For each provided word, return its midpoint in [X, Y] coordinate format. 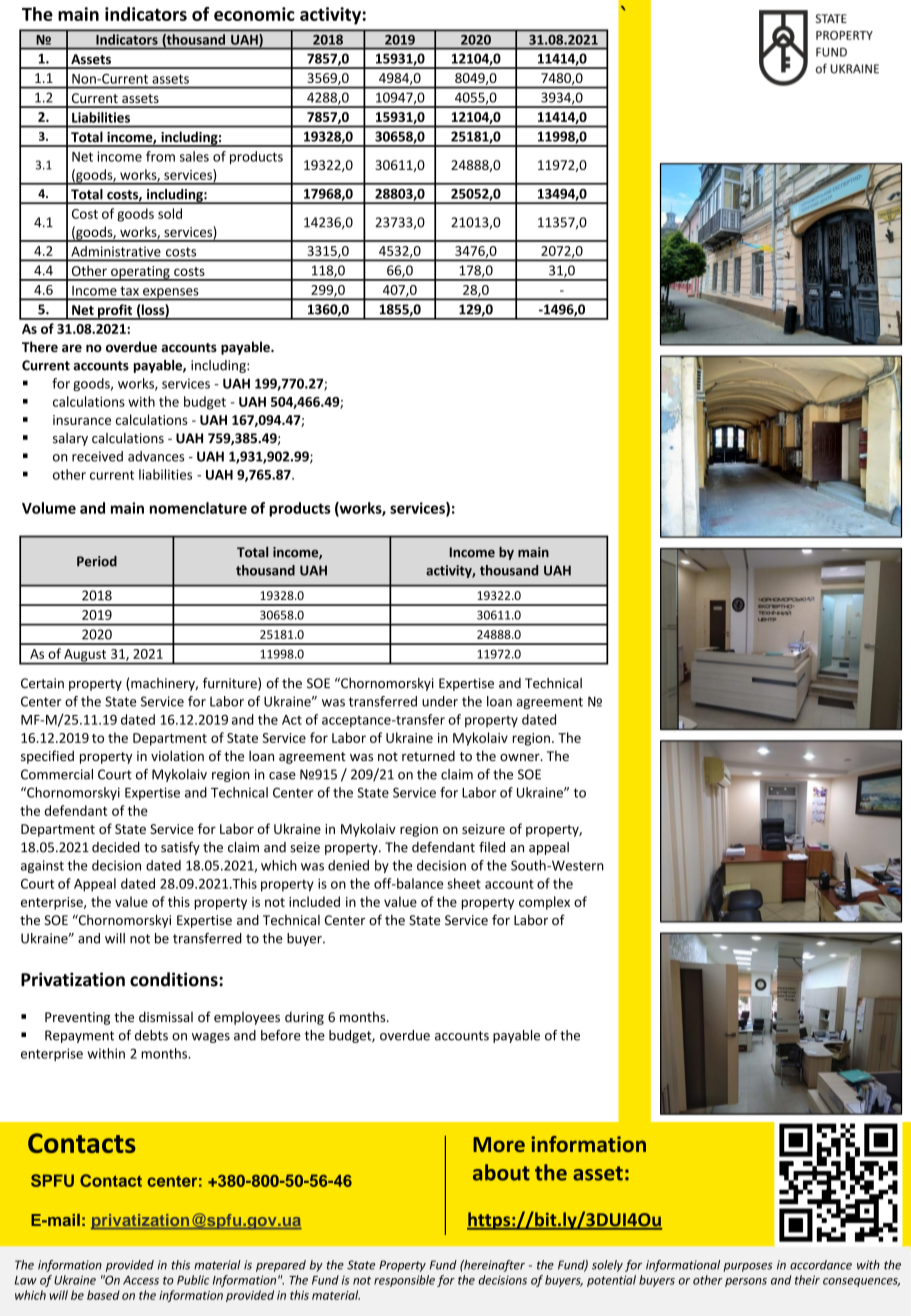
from [160, 156]
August [85, 656]
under [440, 701]
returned [428, 755]
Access [141, 1280]
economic [254, 14]
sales [194, 156]
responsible [404, 1281]
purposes [748, 1267]
